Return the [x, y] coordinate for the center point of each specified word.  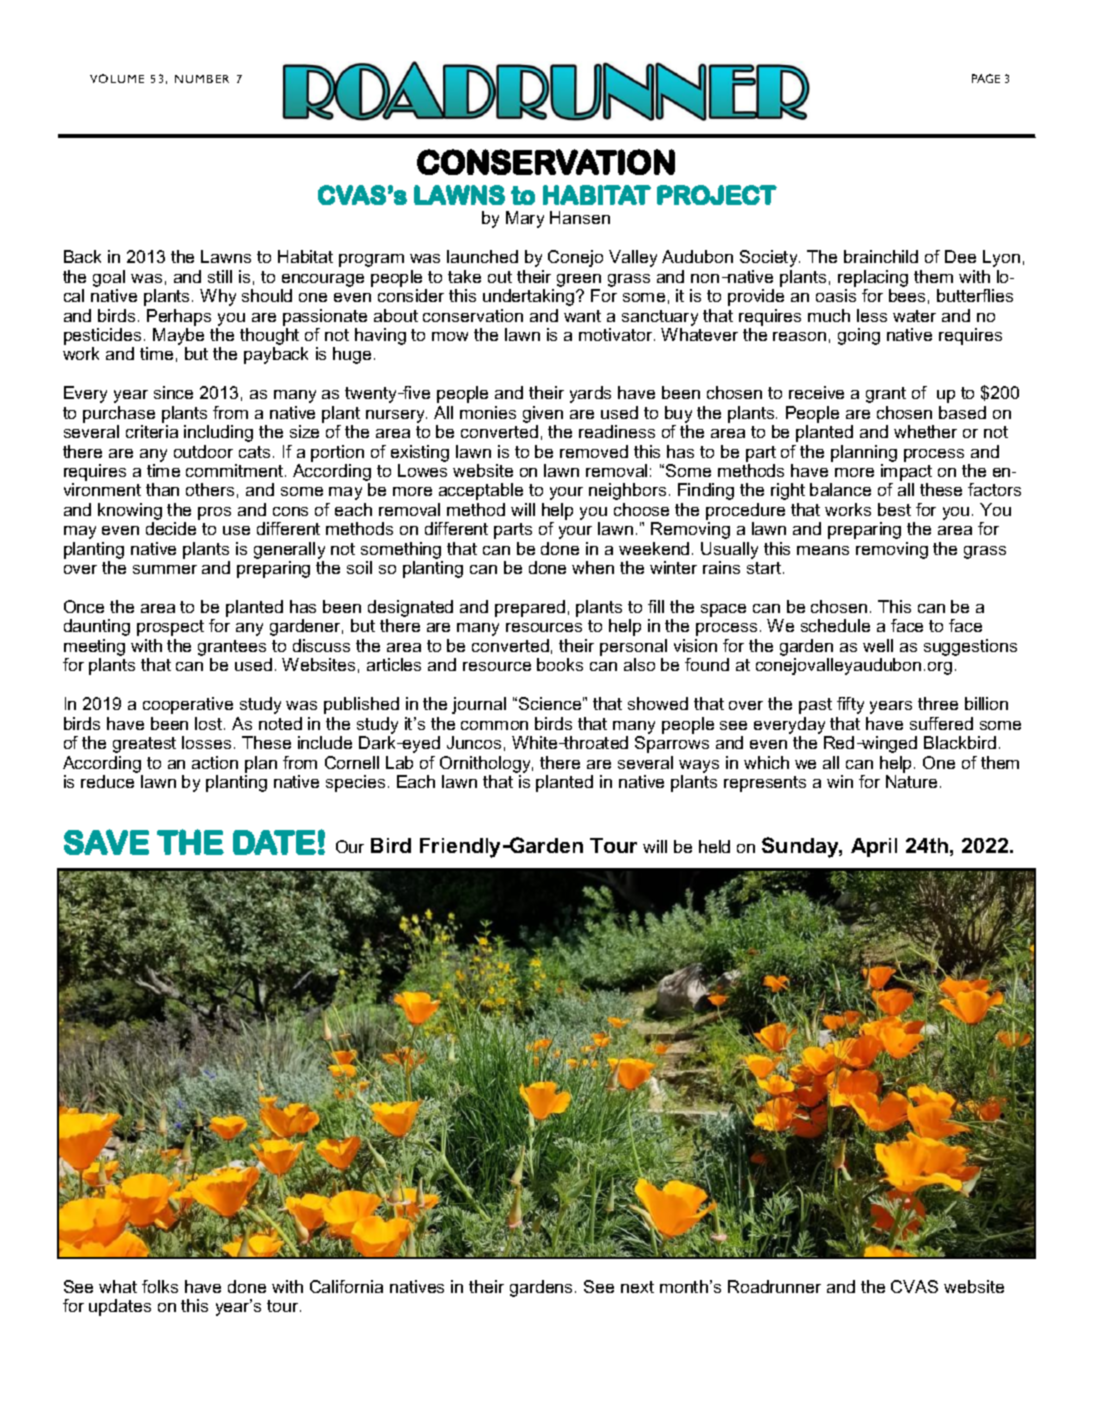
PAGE [986, 78]
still [220, 276]
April [874, 847]
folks [160, 1286]
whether [925, 431]
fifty [850, 705]
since [173, 392]
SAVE [106, 842]
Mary [525, 219]
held [714, 846]
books [560, 664]
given [543, 414]
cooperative [188, 705]
